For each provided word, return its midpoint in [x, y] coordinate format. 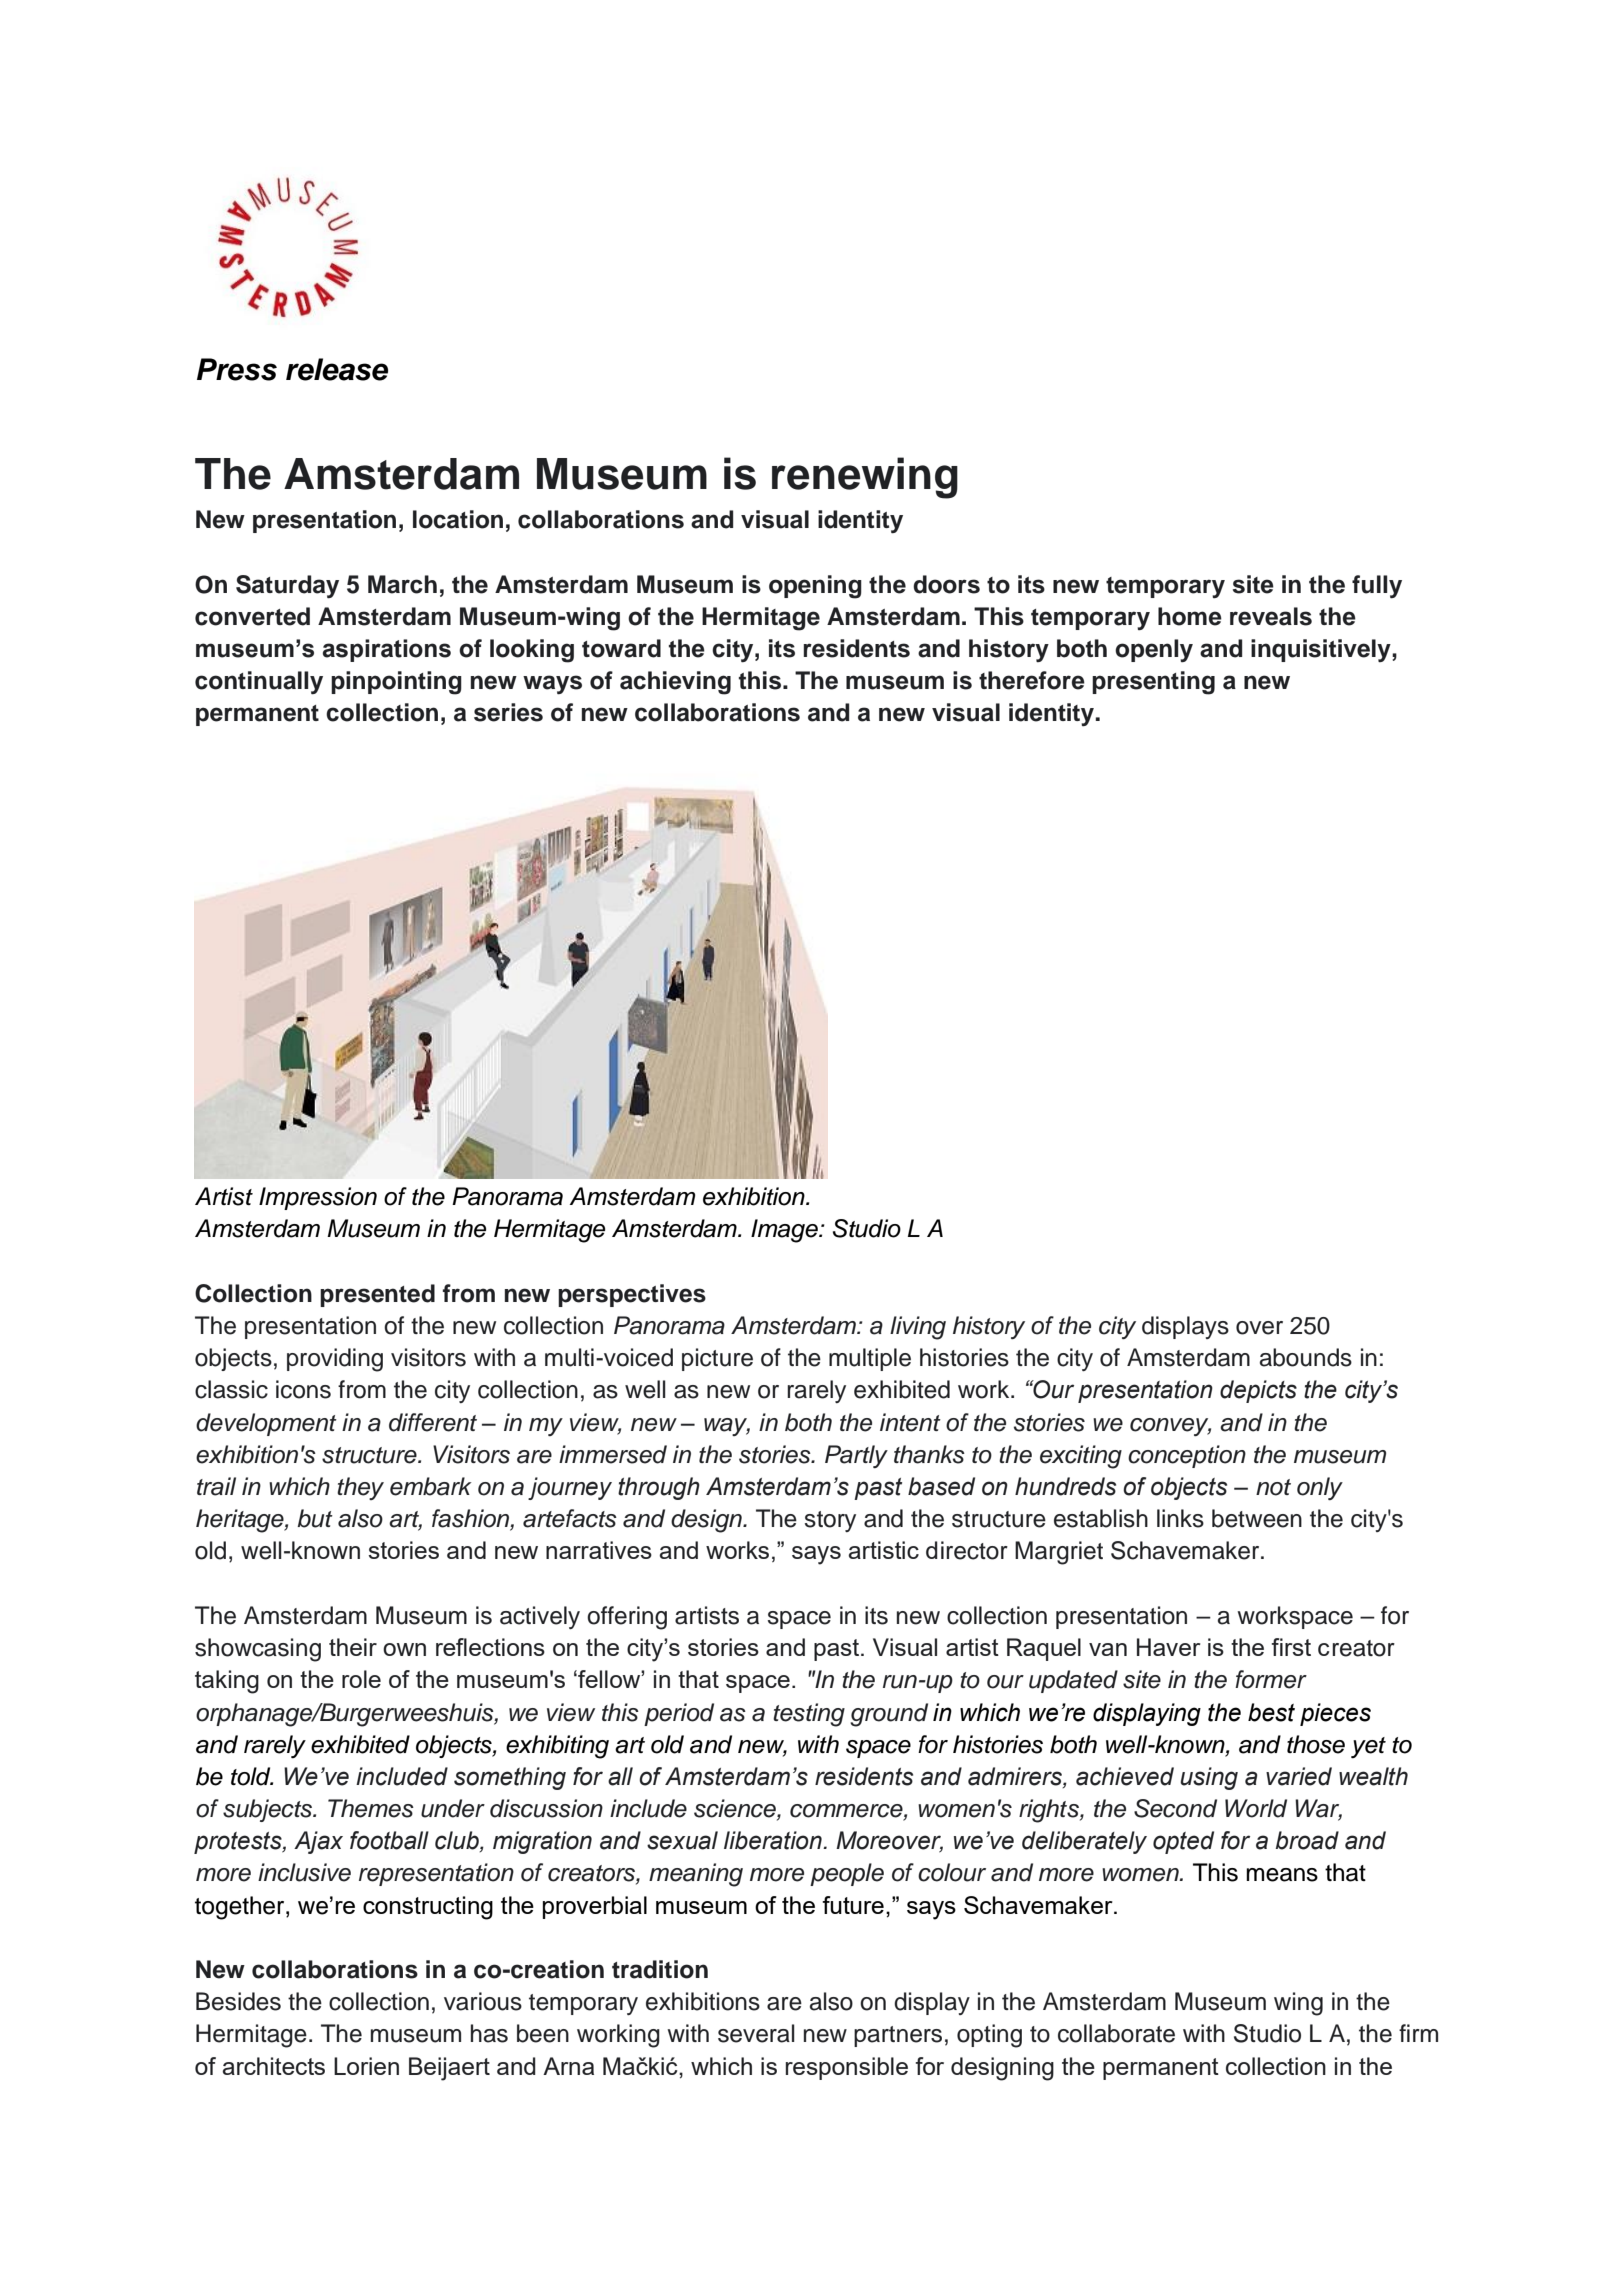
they [360, 1488]
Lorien [366, 2066]
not [1273, 1487]
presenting [1153, 683]
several [756, 2033]
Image [785, 1231]
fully [1377, 587]
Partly [856, 1456]
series [508, 712]
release [337, 369]
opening [815, 587]
